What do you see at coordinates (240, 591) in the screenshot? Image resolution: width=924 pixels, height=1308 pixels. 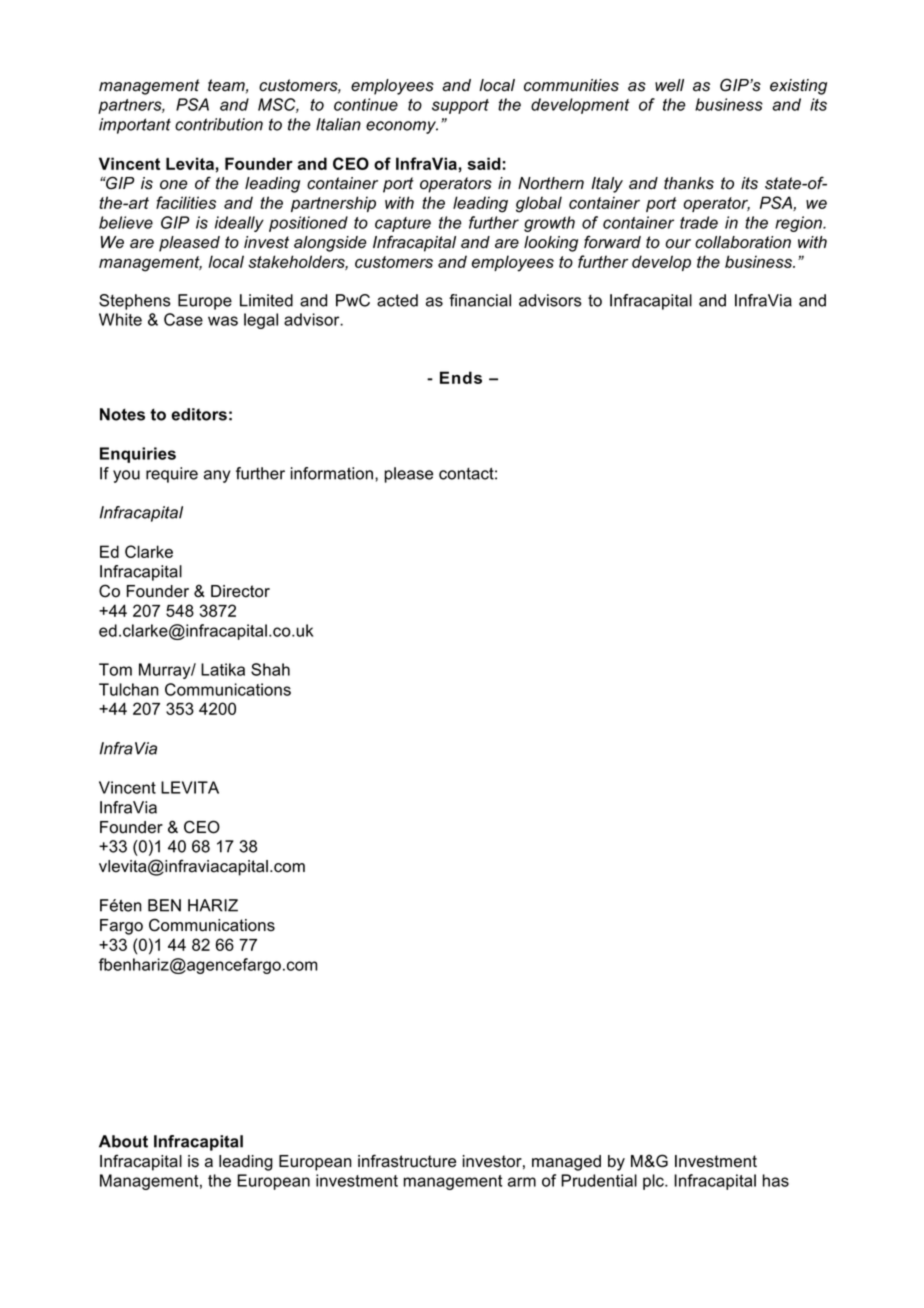 I see `Director` at bounding box center [240, 591].
